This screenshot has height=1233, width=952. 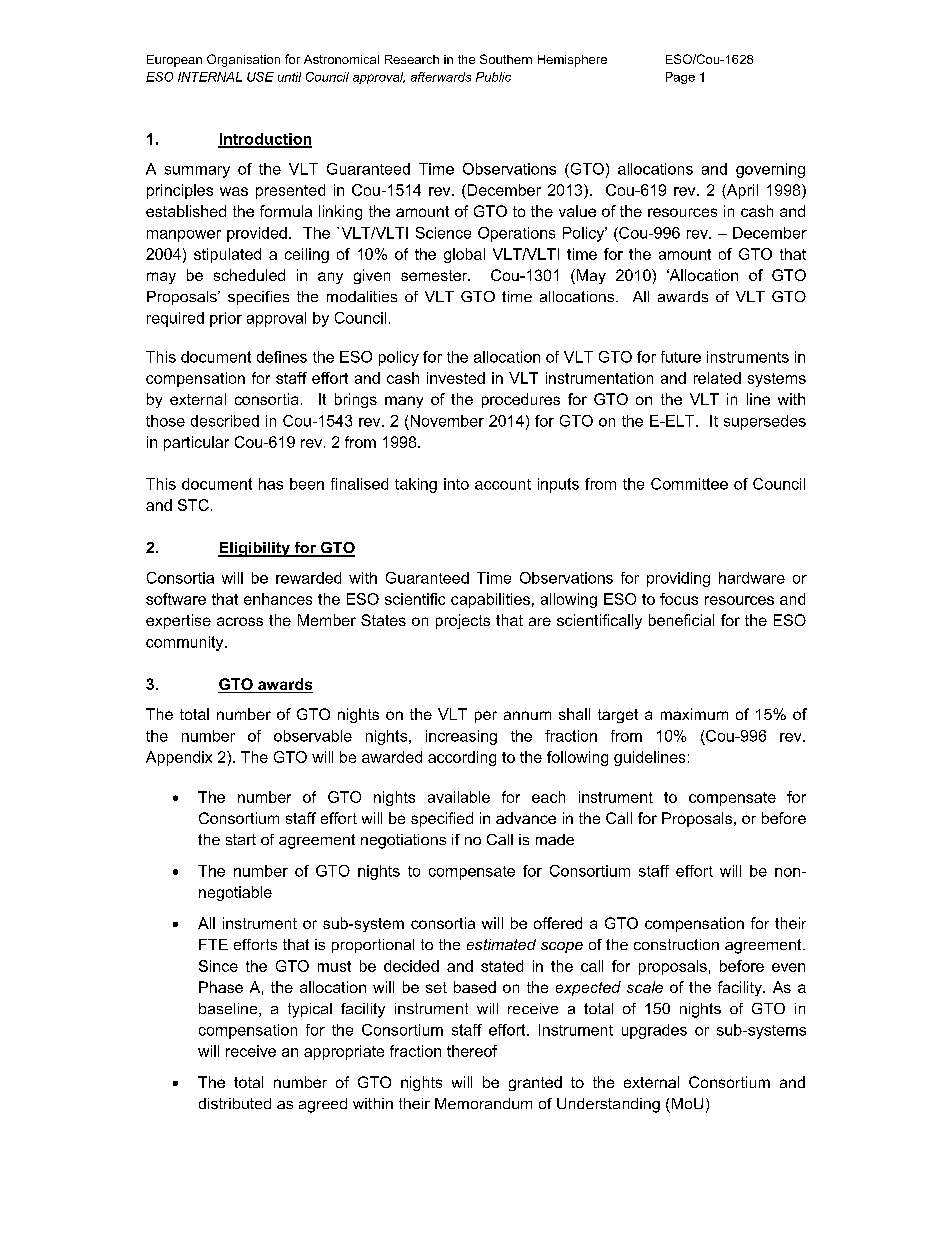 What do you see at coordinates (493, 77) in the screenshot?
I see `Public` at bounding box center [493, 77].
